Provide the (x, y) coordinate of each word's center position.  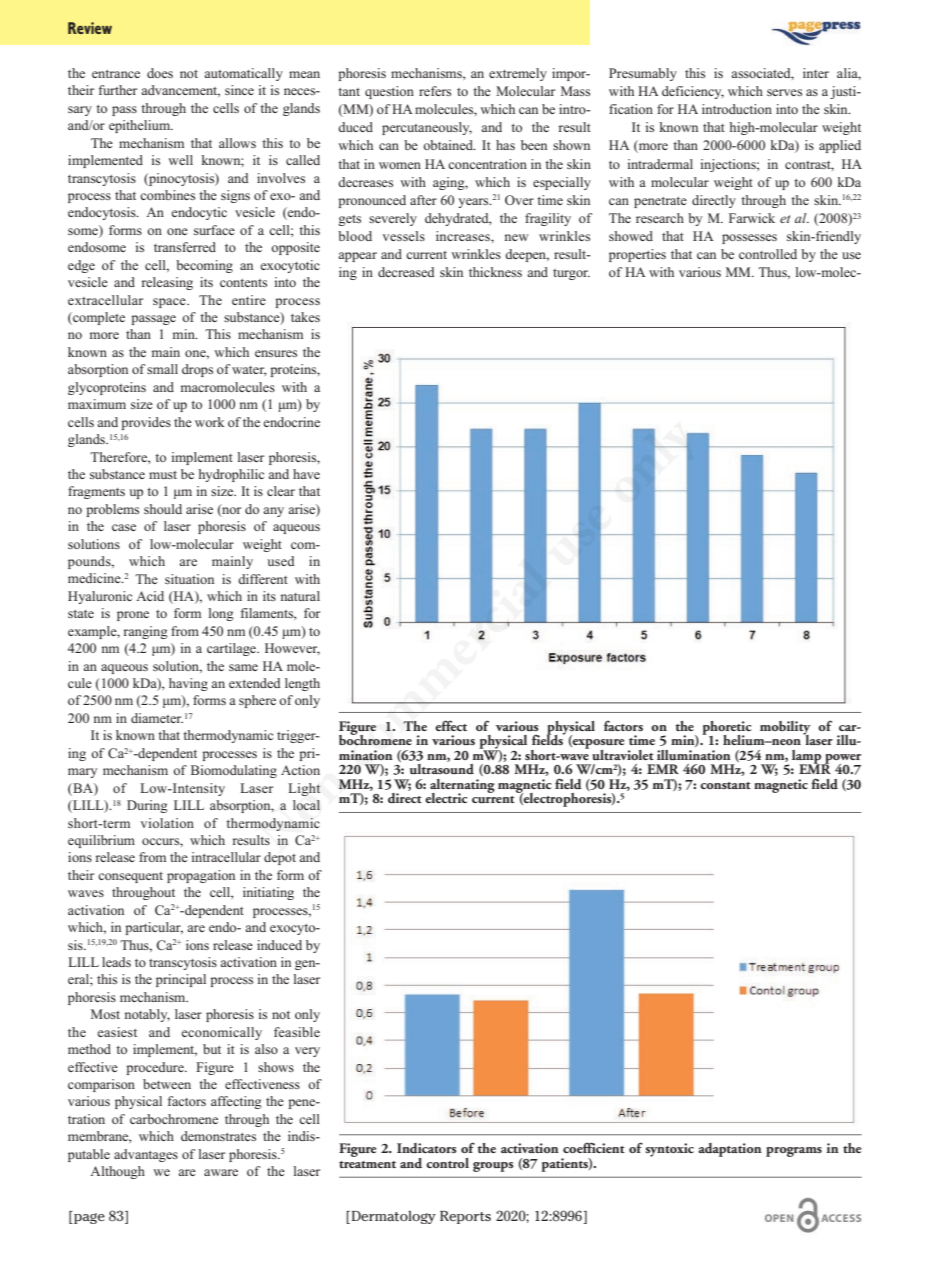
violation (167, 823)
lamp (808, 758)
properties (637, 255)
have (306, 474)
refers (435, 91)
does (160, 73)
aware (221, 1172)
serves (784, 92)
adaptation (730, 1150)
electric (446, 798)
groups (493, 1167)
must (163, 475)
